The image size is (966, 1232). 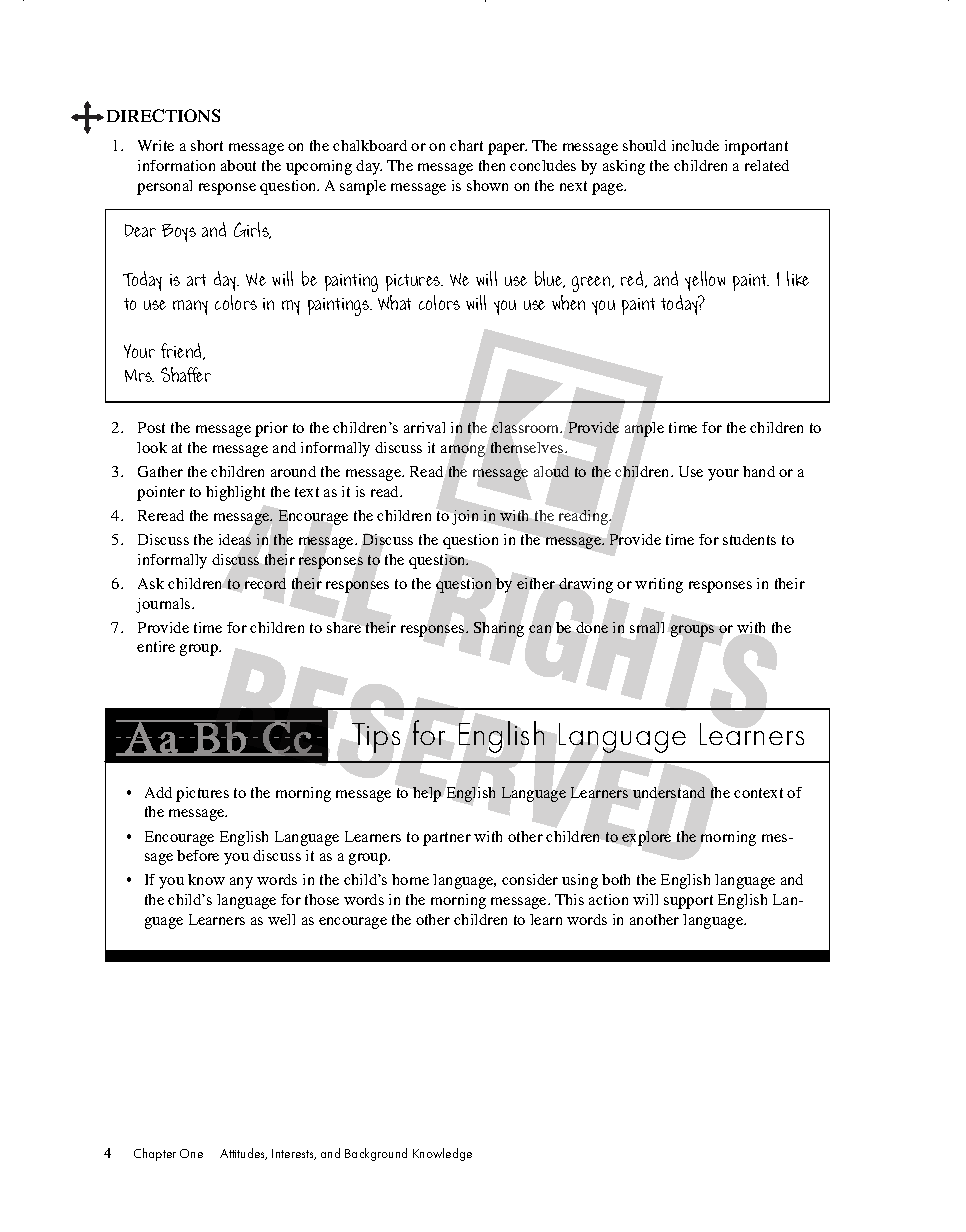 What do you see at coordinates (158, 792) in the page?
I see `Add` at bounding box center [158, 792].
